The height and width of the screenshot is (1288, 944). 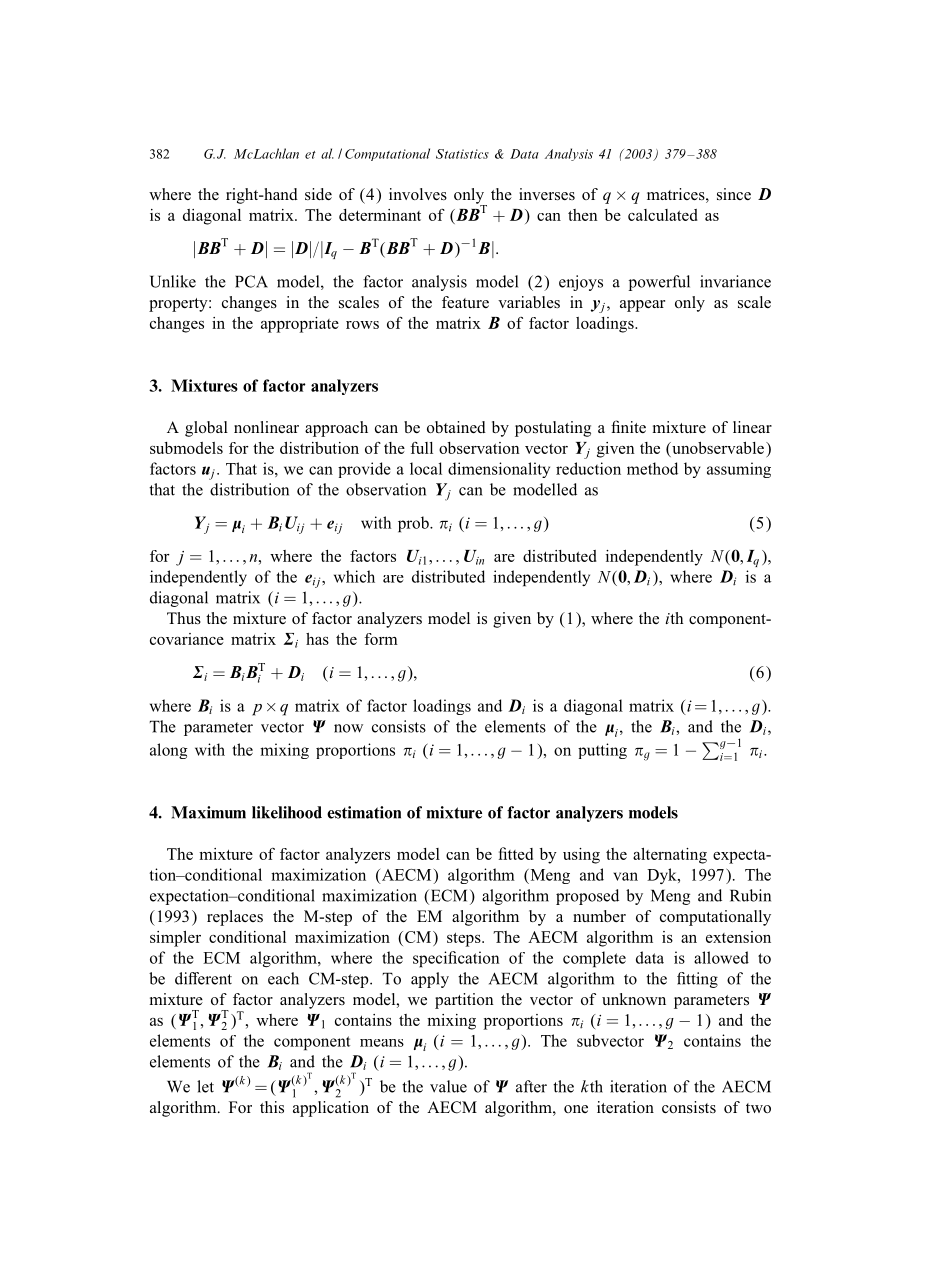 What do you see at coordinates (499, 470) in the screenshot?
I see `dimensionality` at bounding box center [499, 470].
